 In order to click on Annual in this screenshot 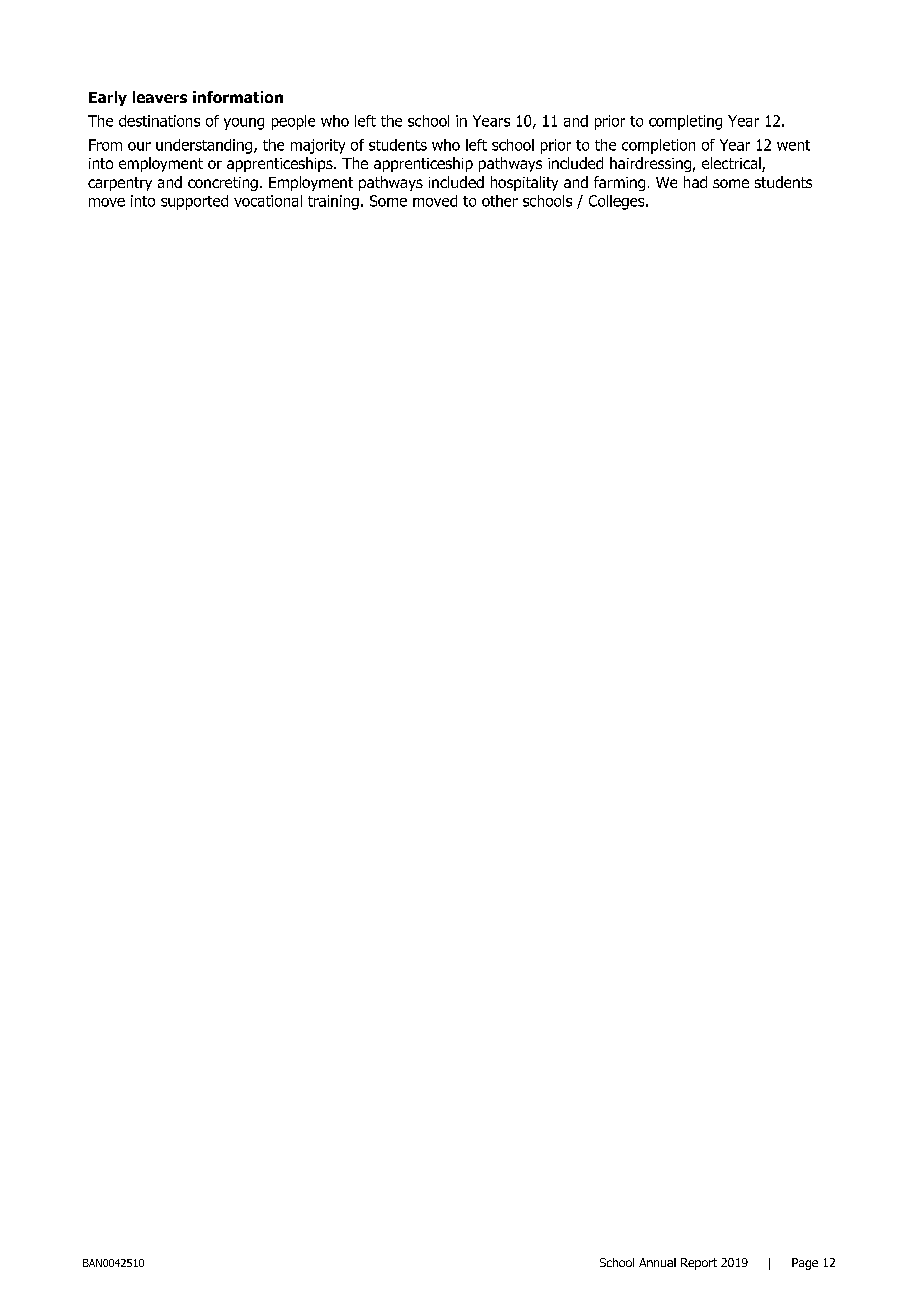, I will do `click(657, 1262)`.
